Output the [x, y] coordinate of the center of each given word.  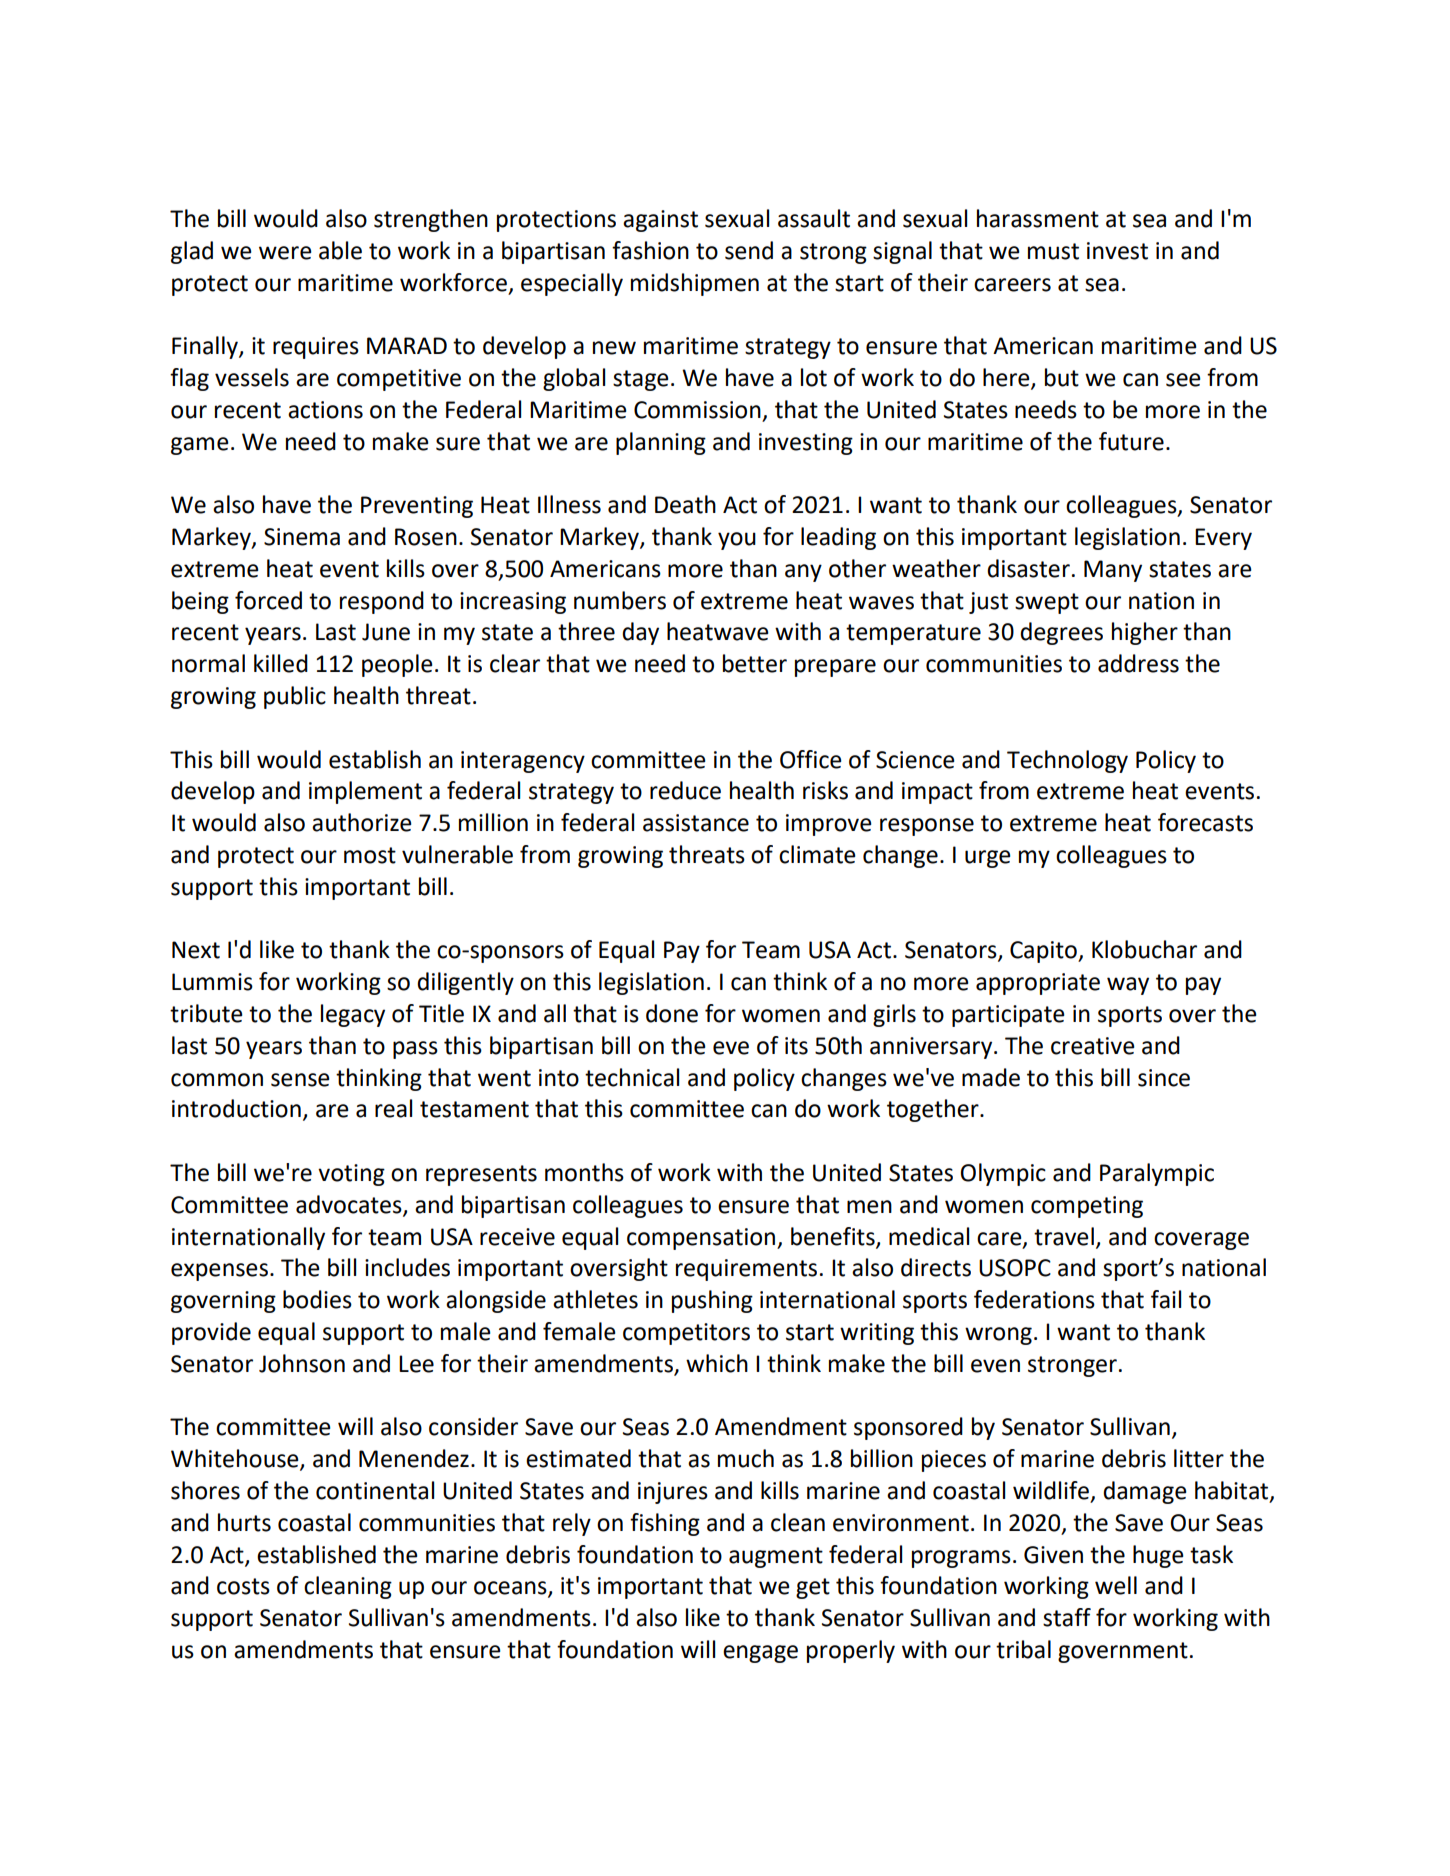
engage [760, 1654]
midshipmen [695, 284]
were [285, 253]
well [1116, 1585]
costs [243, 1586]
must [1053, 251]
